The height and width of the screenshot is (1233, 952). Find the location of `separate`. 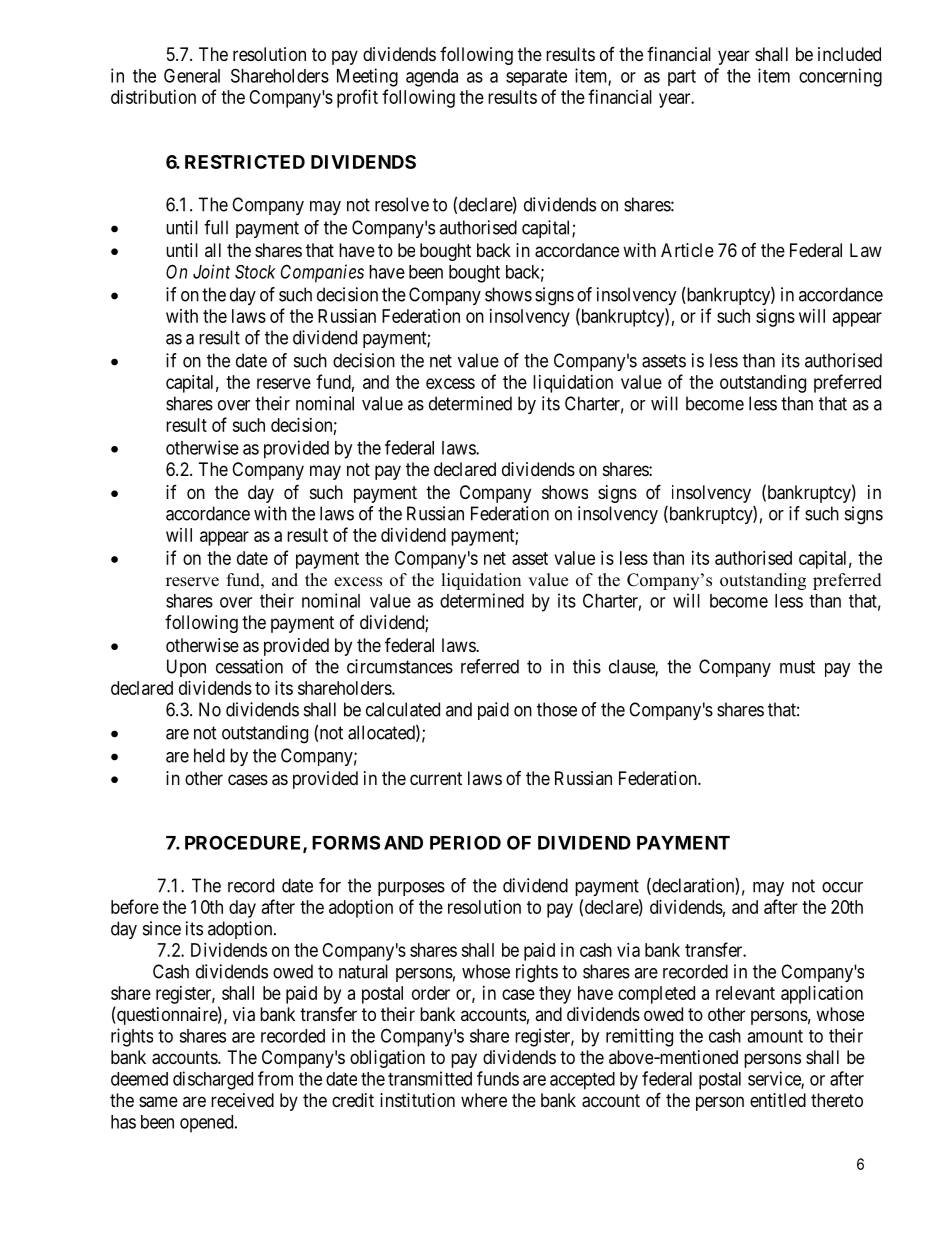

separate is located at coordinates (536, 78).
